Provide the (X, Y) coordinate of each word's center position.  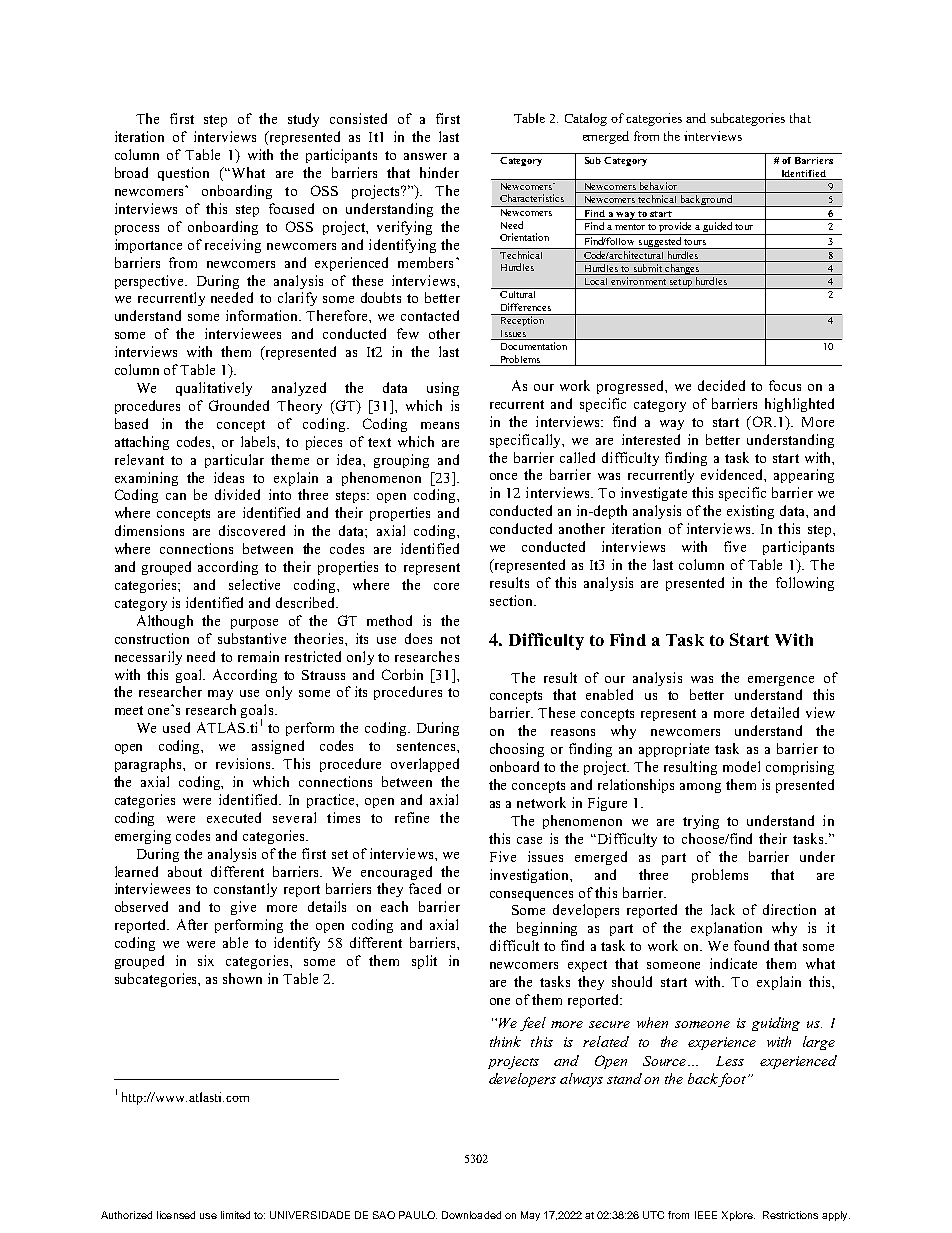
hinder (439, 172)
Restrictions (790, 1215)
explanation (726, 929)
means (440, 425)
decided (721, 385)
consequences (531, 896)
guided (717, 228)
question (183, 174)
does (418, 638)
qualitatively (214, 389)
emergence (781, 681)
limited (235, 1215)
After (192, 924)
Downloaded (471, 1215)
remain (258, 656)
